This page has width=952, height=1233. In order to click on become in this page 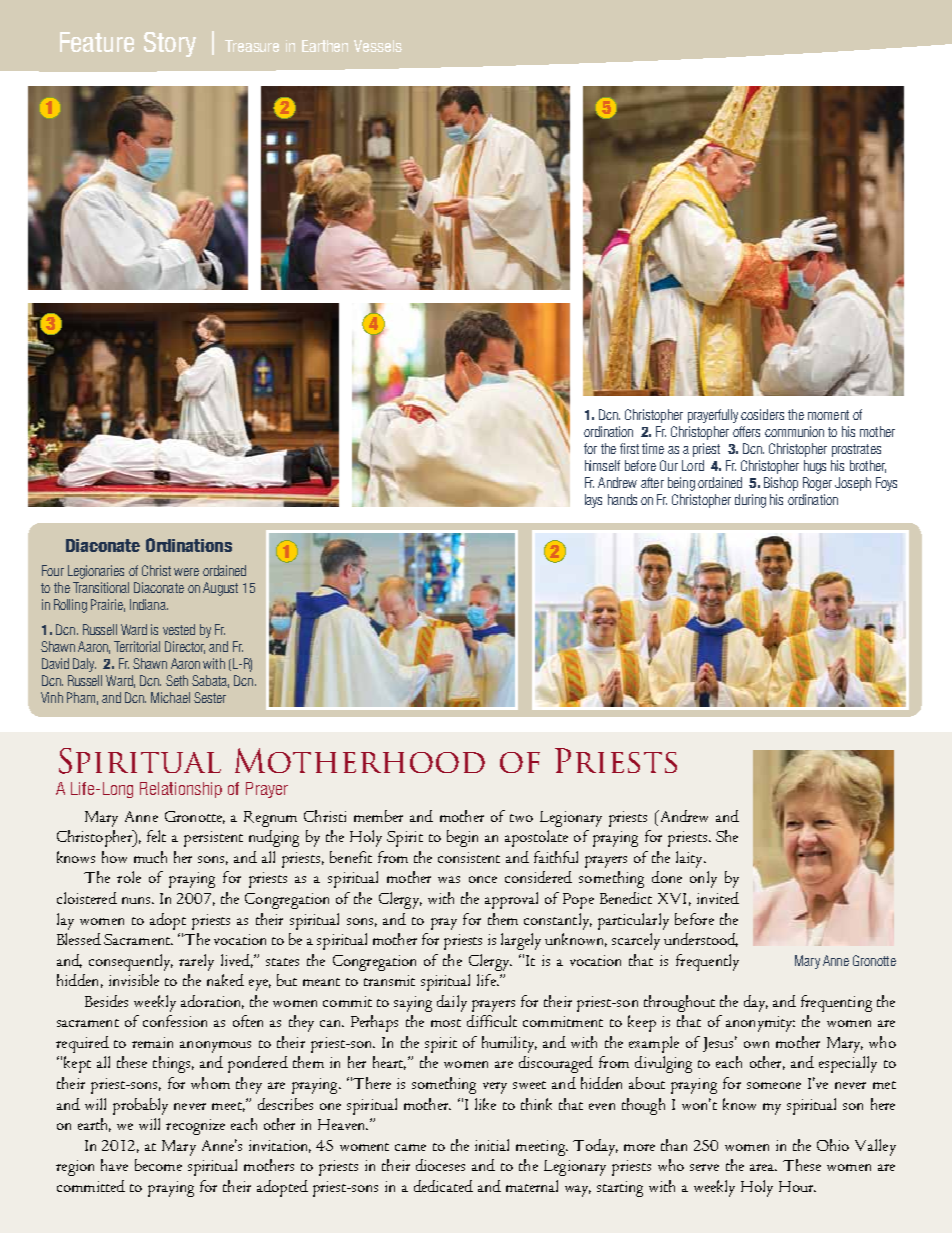, I will do `click(158, 1165)`.
